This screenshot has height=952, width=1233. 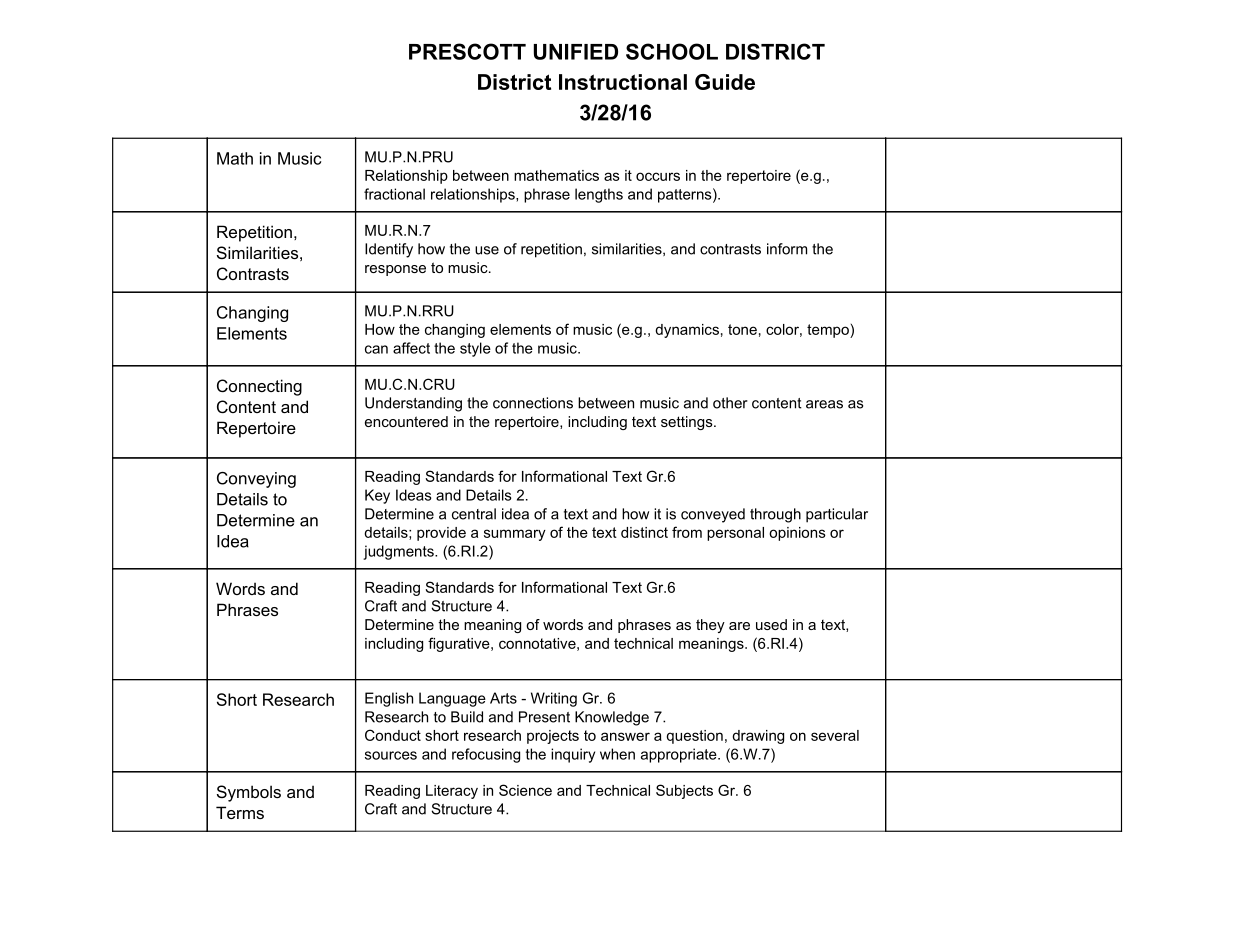 What do you see at coordinates (467, 51) in the screenshot?
I see `PRESCOTT` at bounding box center [467, 51].
